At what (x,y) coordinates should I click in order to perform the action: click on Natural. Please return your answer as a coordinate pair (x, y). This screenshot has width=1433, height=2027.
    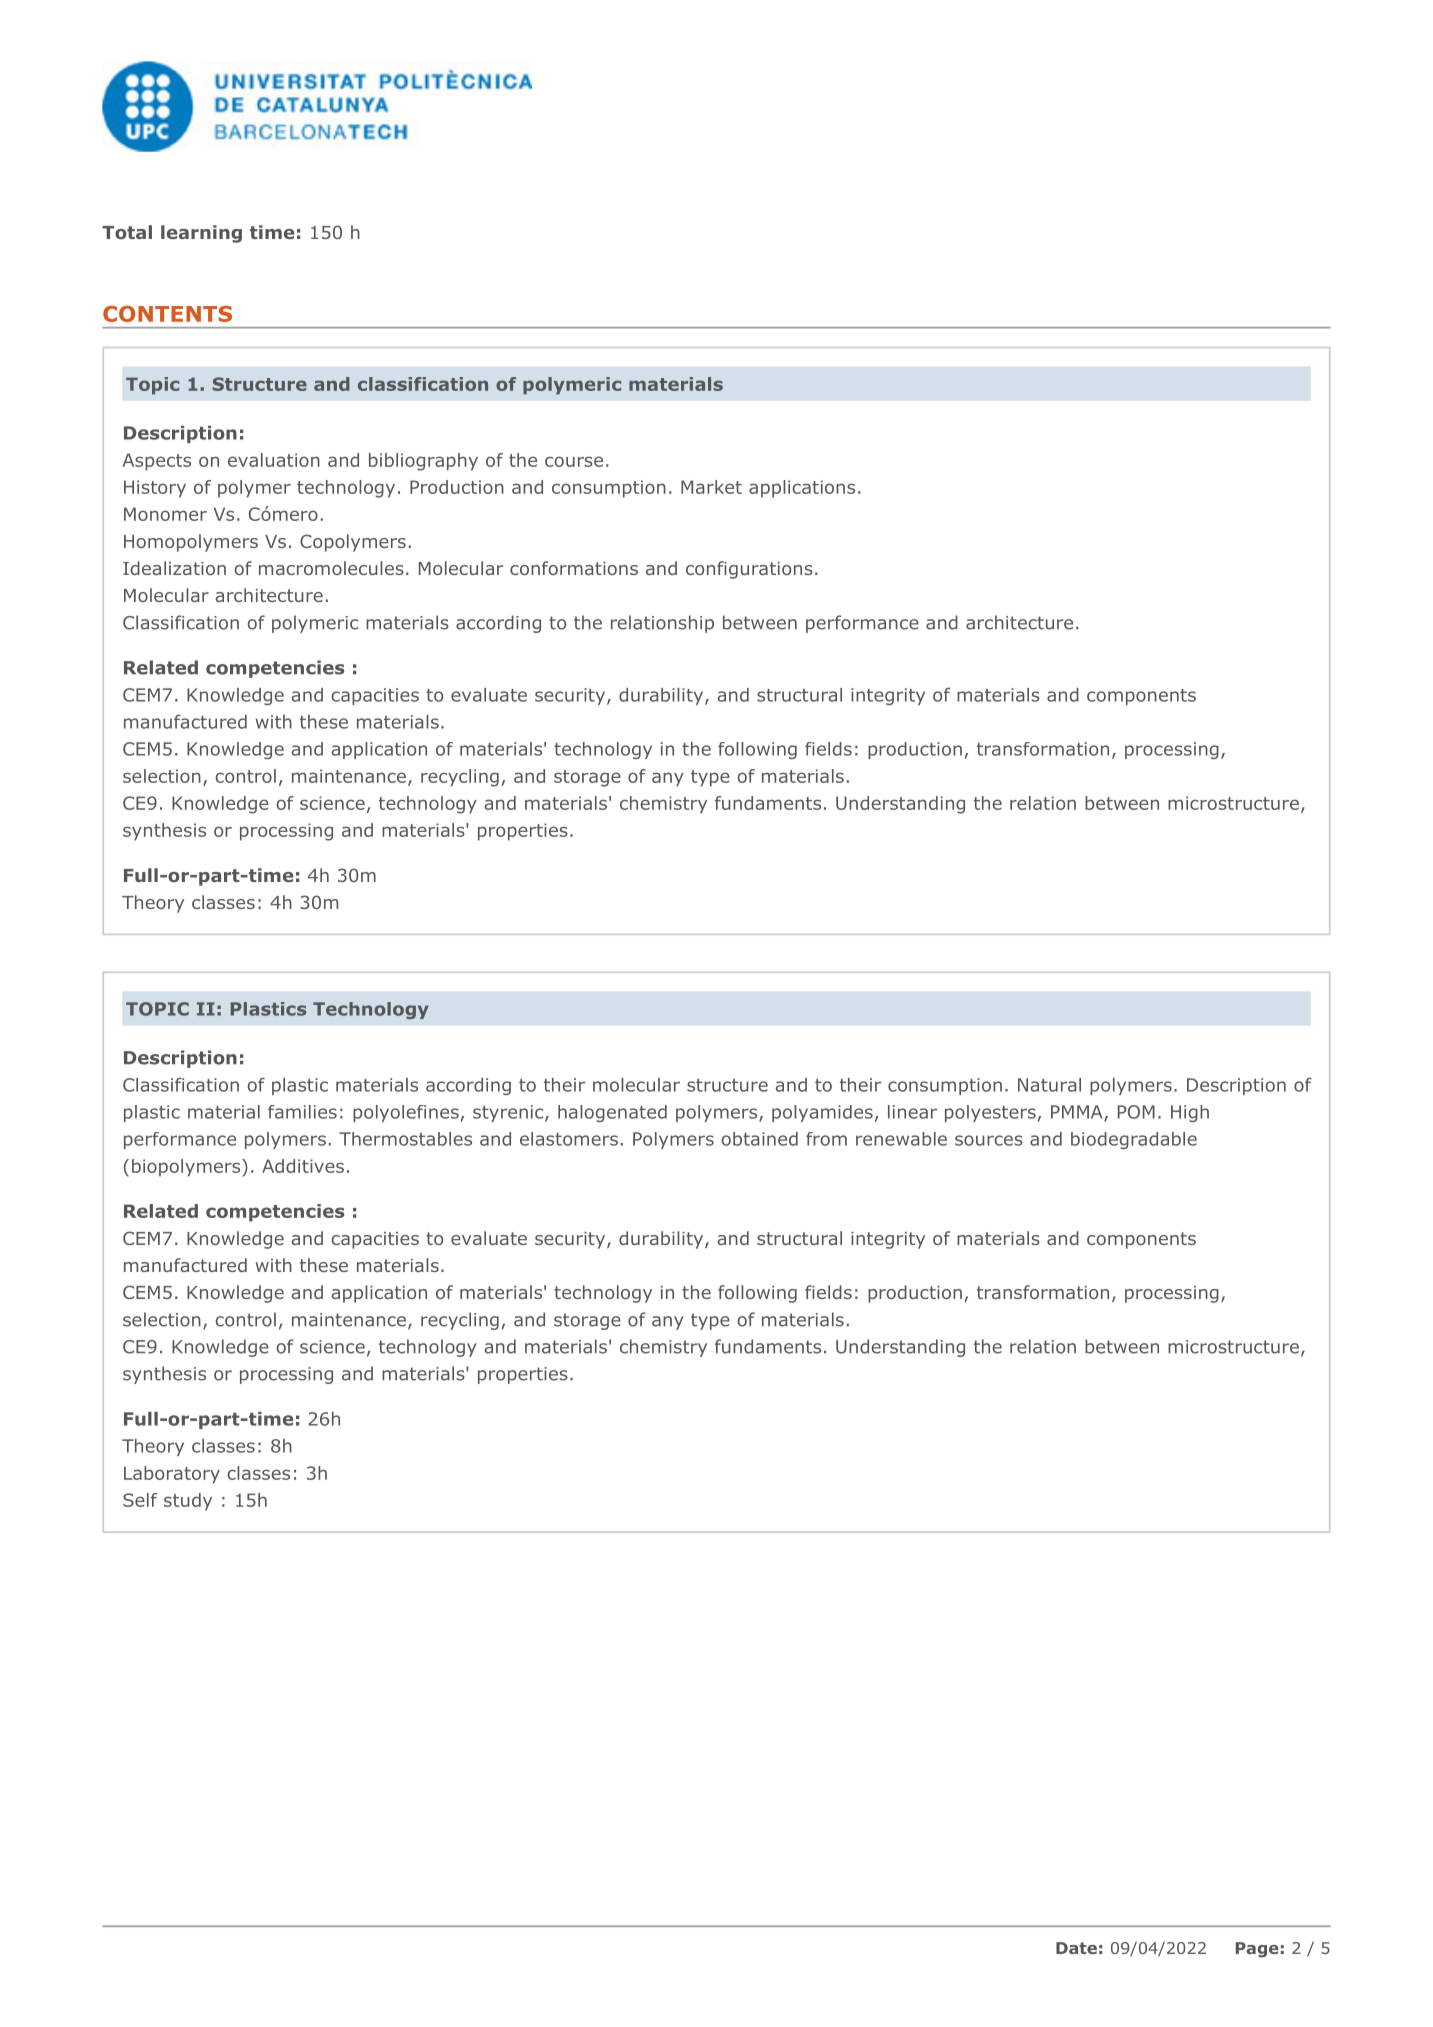
    Looking at the image, I should click on (1049, 1085).
